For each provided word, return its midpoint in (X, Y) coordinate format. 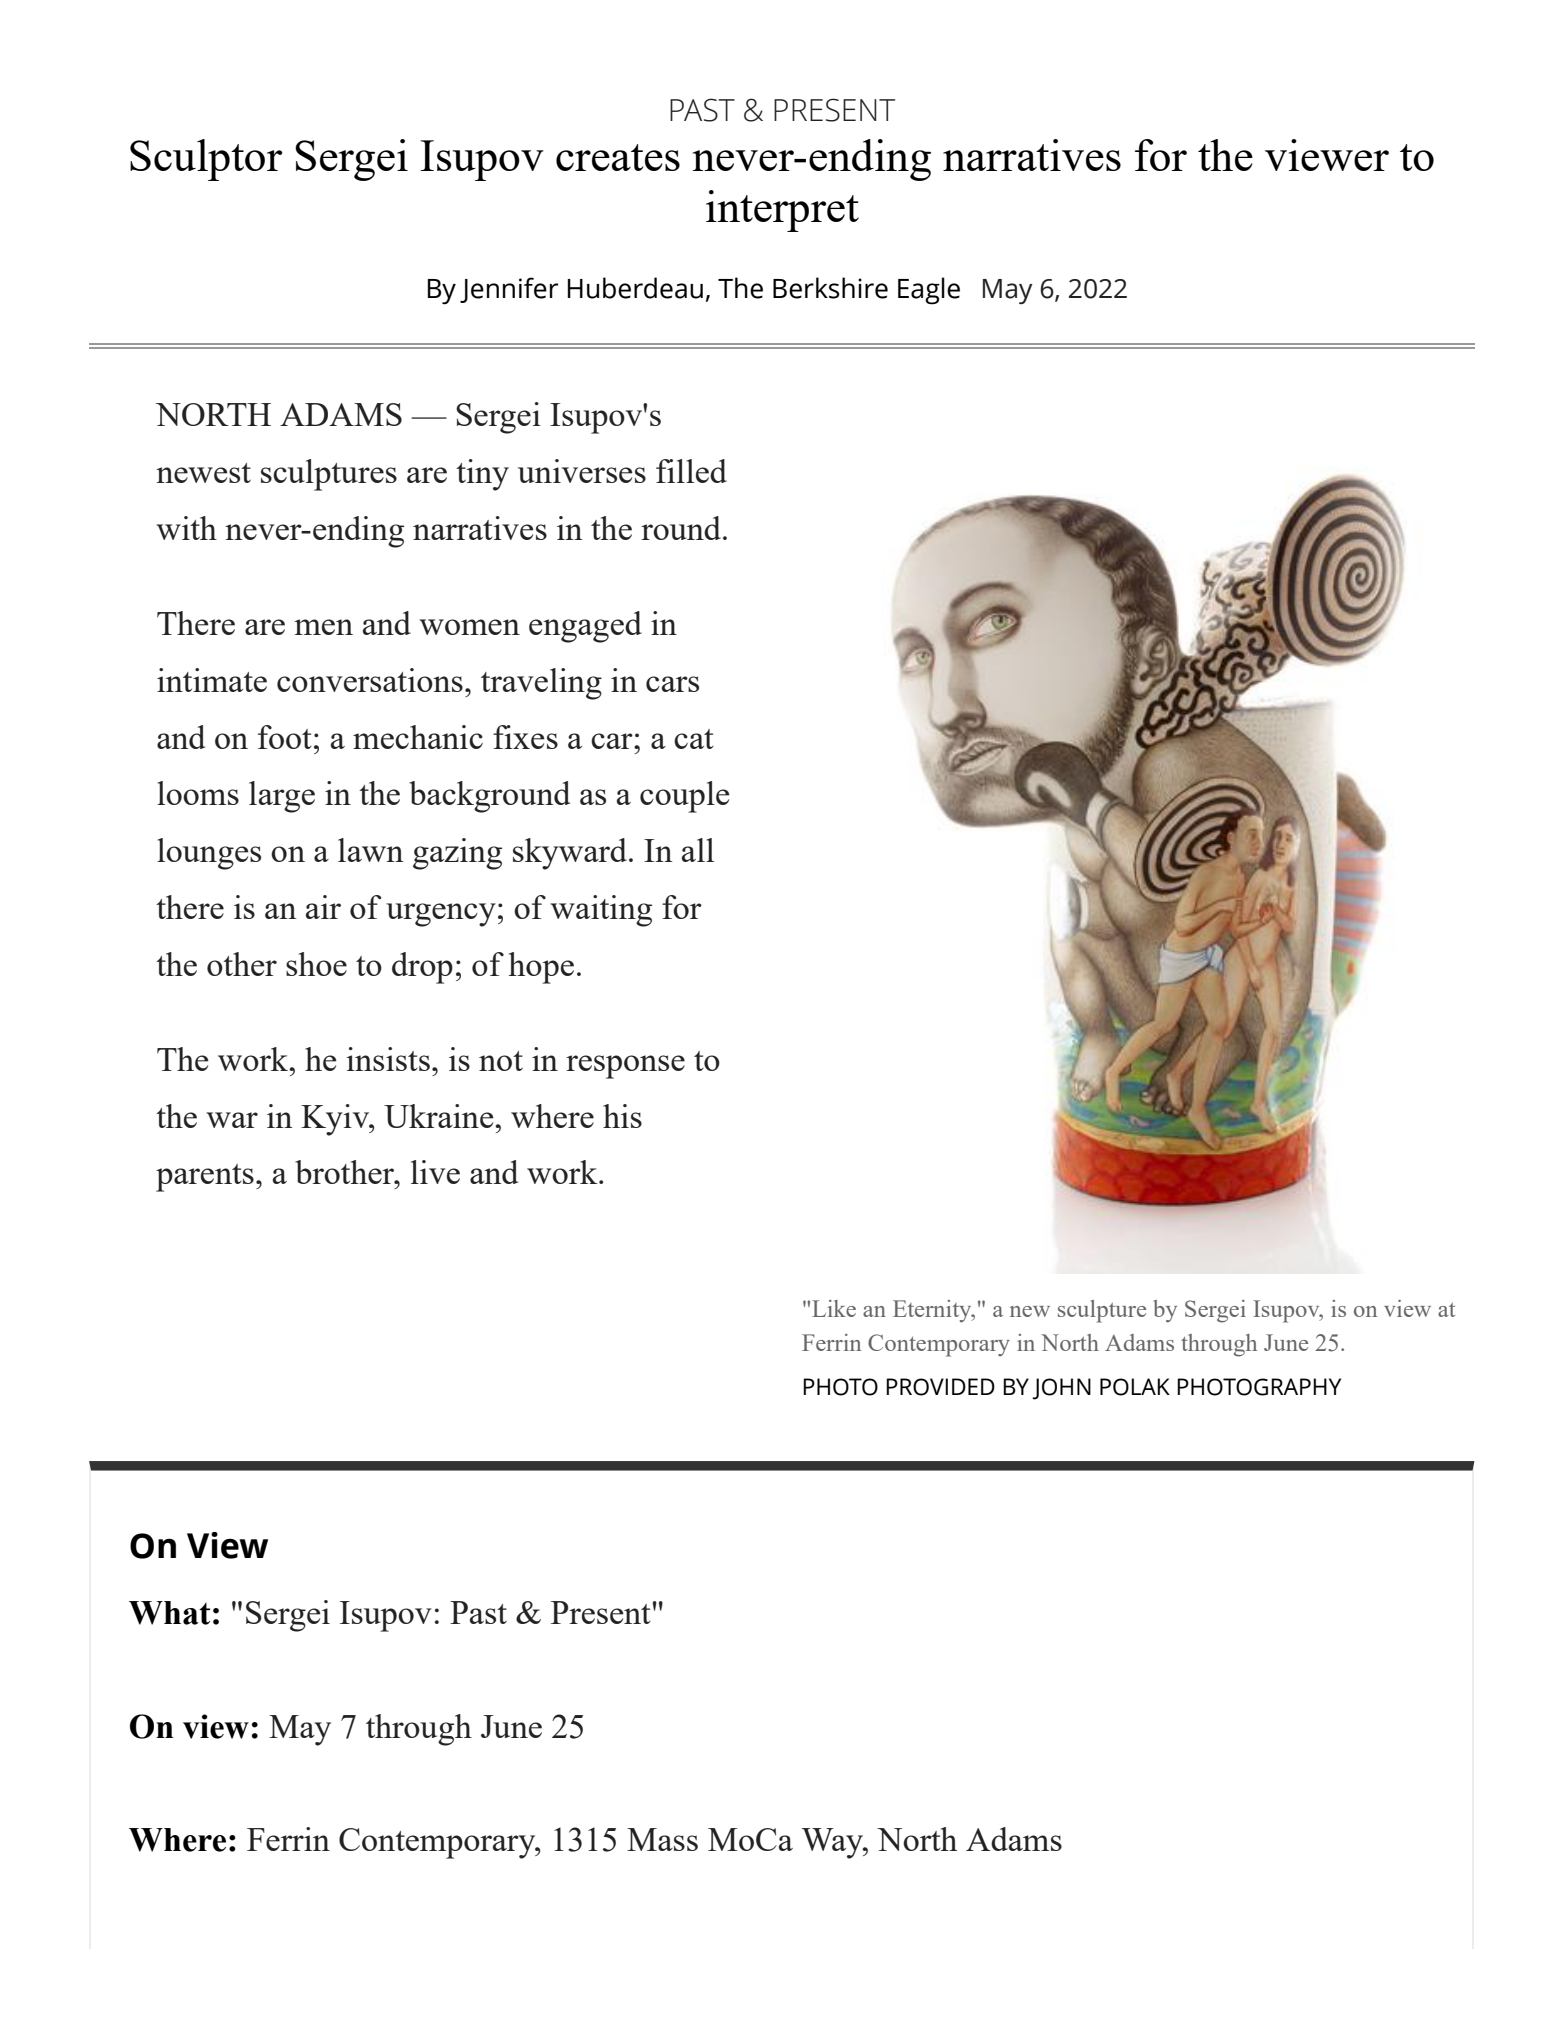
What (169, 1613)
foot (285, 737)
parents (205, 1178)
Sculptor (206, 160)
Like (834, 1308)
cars (672, 684)
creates (618, 157)
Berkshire (830, 288)
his (622, 1116)
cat (694, 739)
